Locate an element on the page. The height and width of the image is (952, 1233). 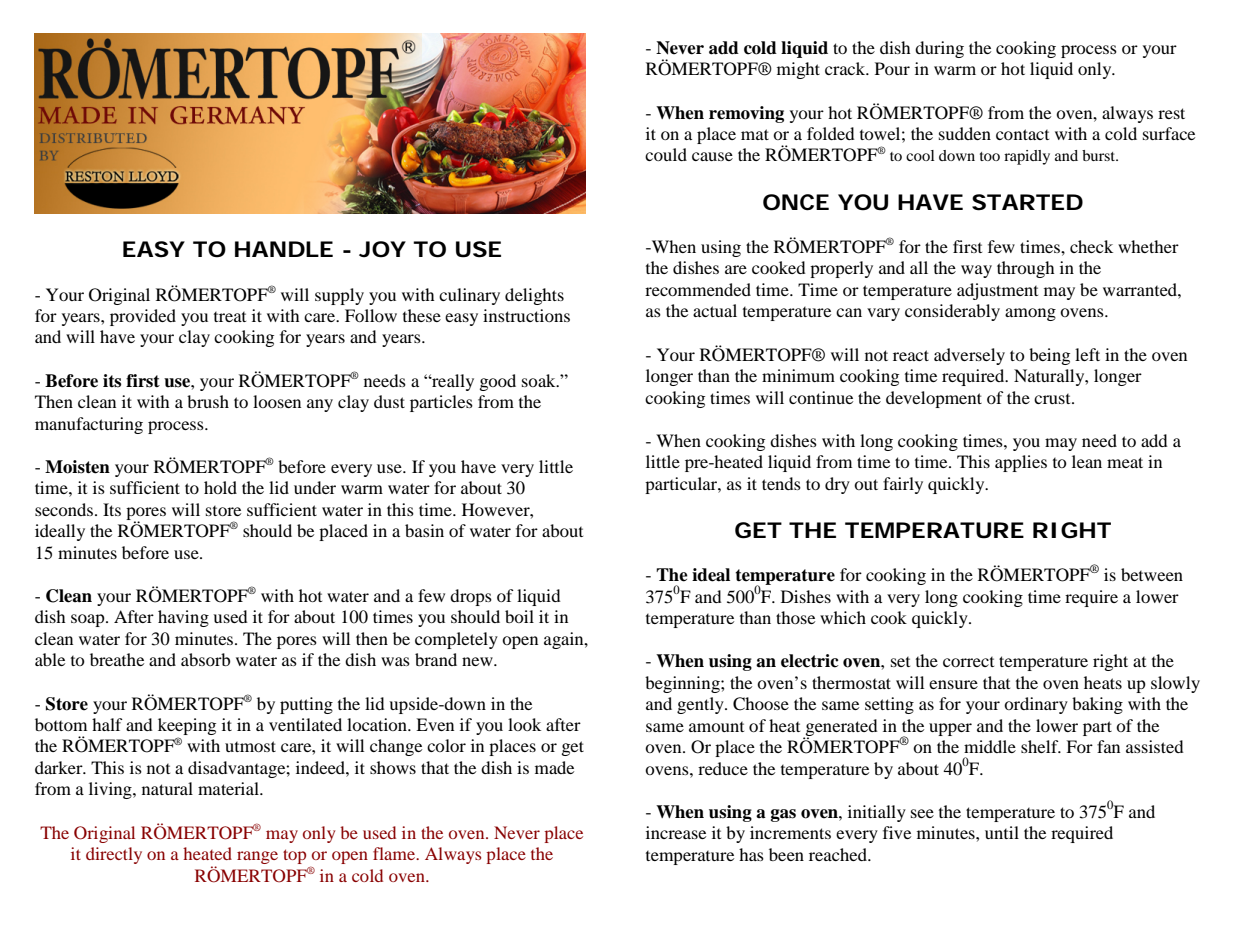
during is located at coordinates (939, 49).
